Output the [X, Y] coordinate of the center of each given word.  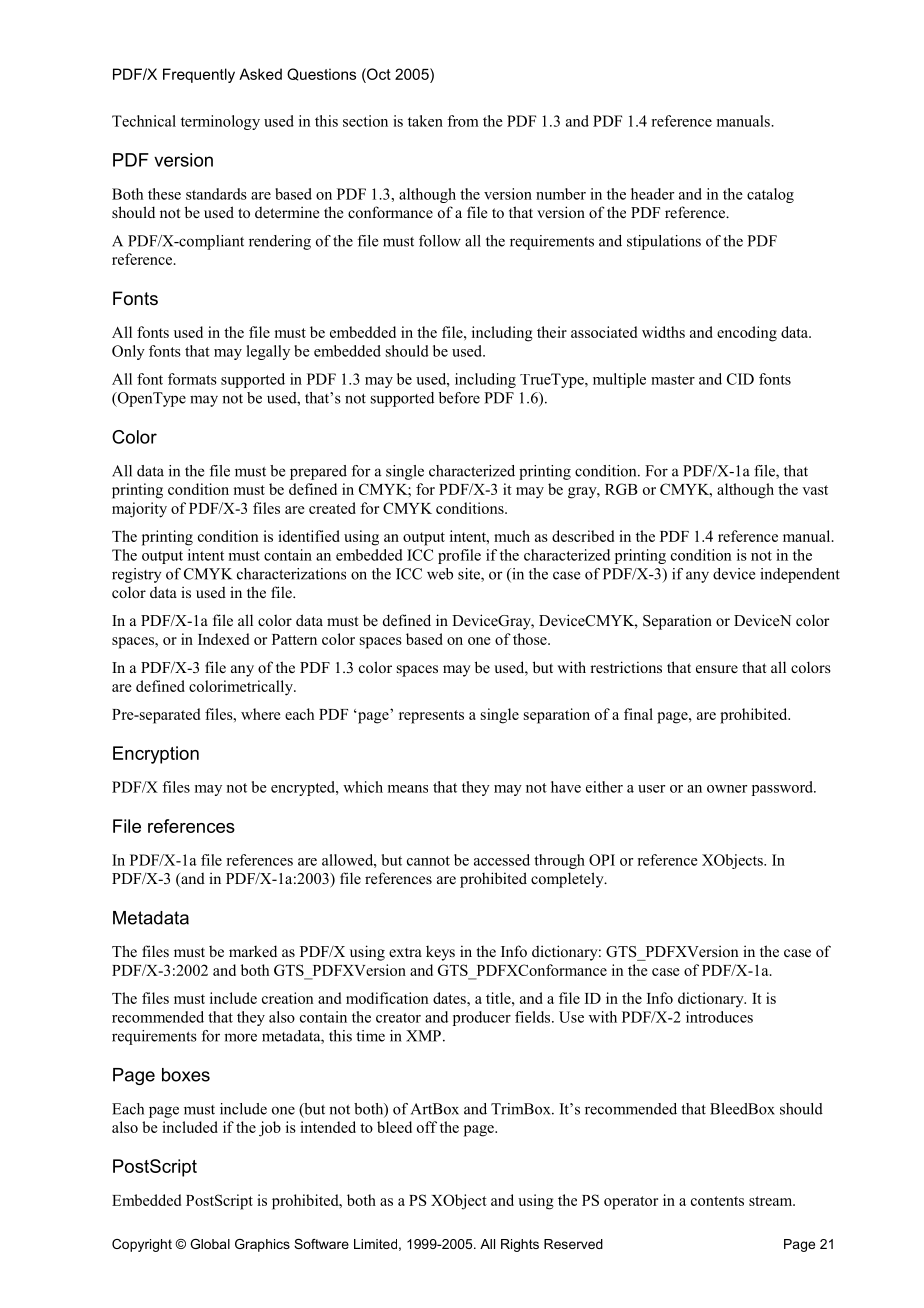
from [463, 121]
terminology [220, 122]
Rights [520, 1245]
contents [717, 1201]
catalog [770, 195]
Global [210, 1244]
